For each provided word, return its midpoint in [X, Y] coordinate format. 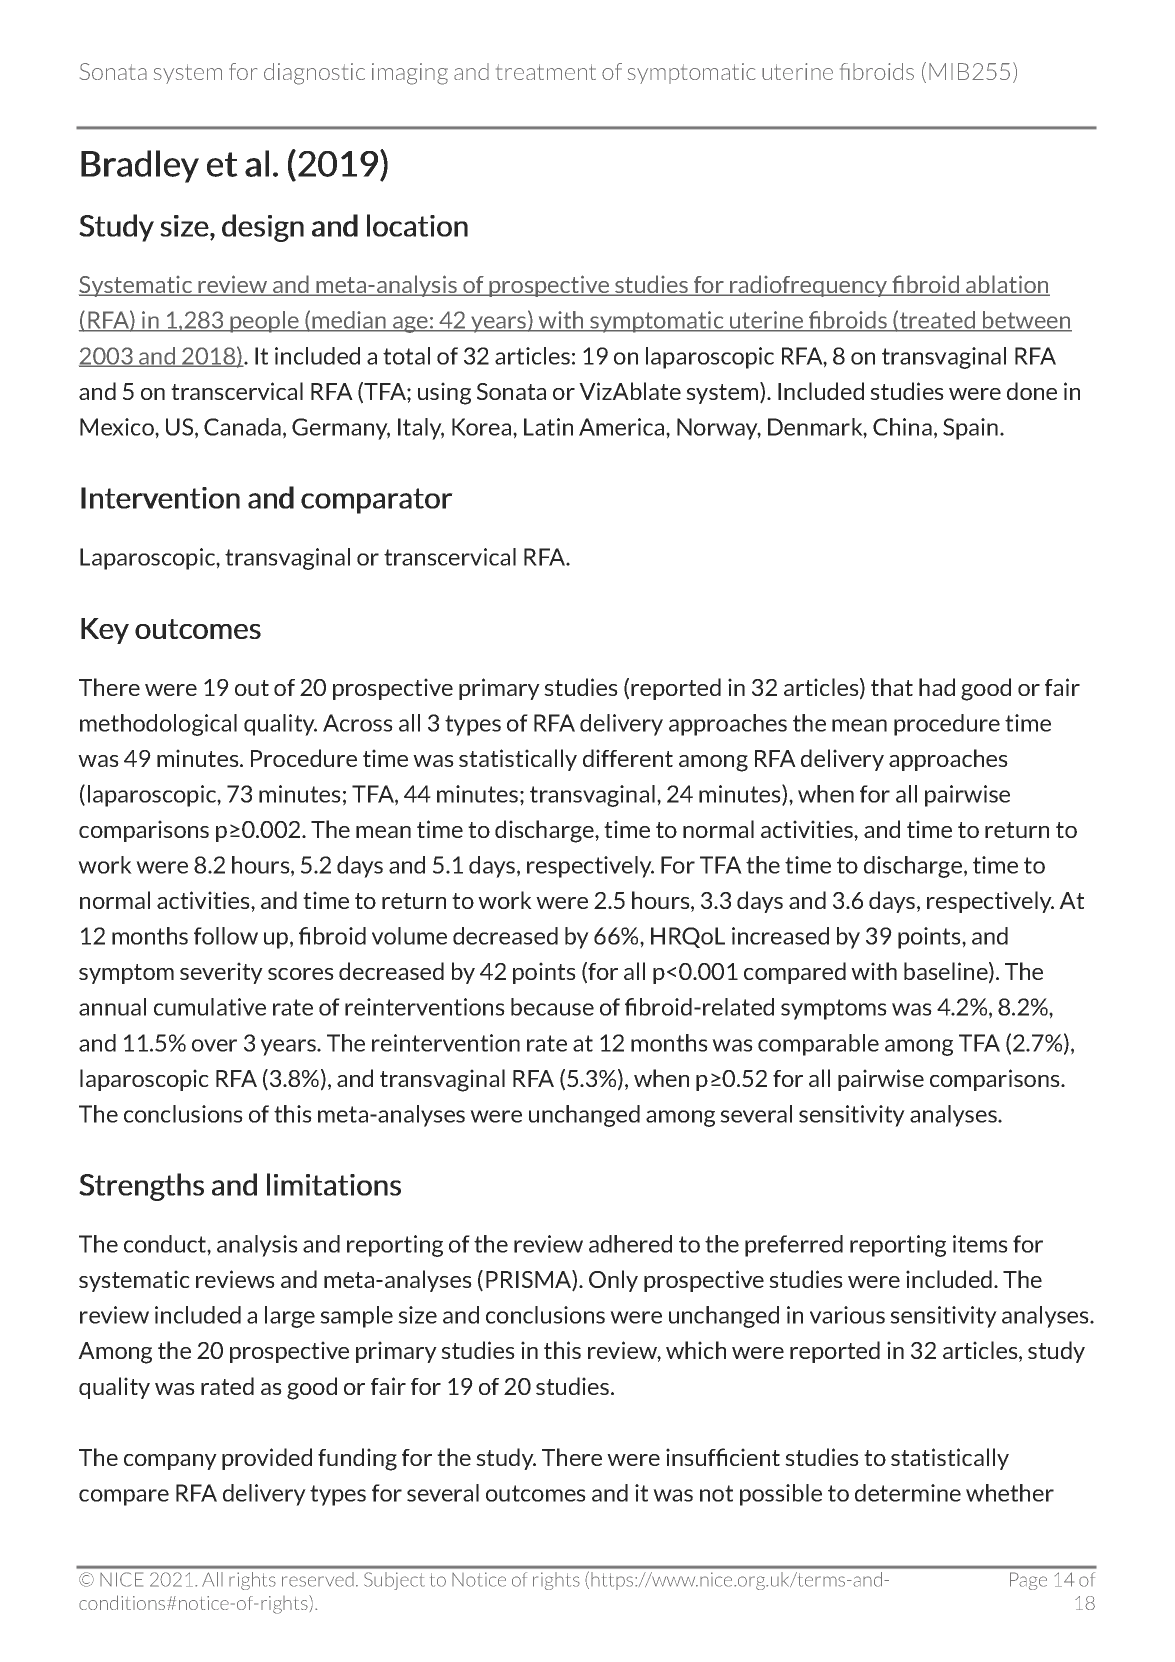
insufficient [723, 1457]
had [937, 687]
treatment [546, 72]
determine [908, 1493]
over [214, 1045]
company [170, 1462]
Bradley [140, 166]
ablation [1007, 285]
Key [105, 631]
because [552, 1007]
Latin [548, 427]
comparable [818, 1045]
